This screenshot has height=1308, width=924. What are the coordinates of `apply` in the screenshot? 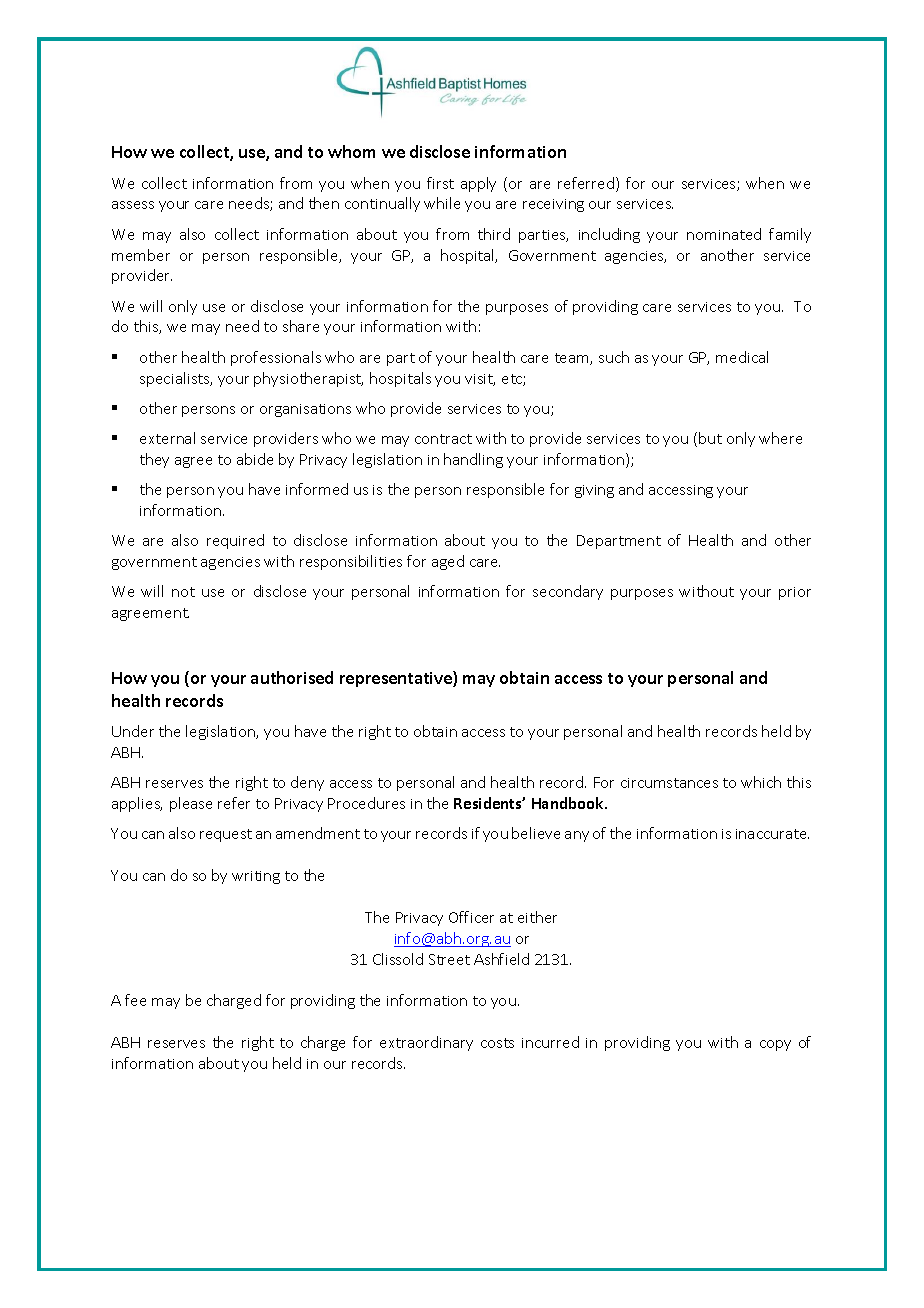 It's located at (478, 184).
